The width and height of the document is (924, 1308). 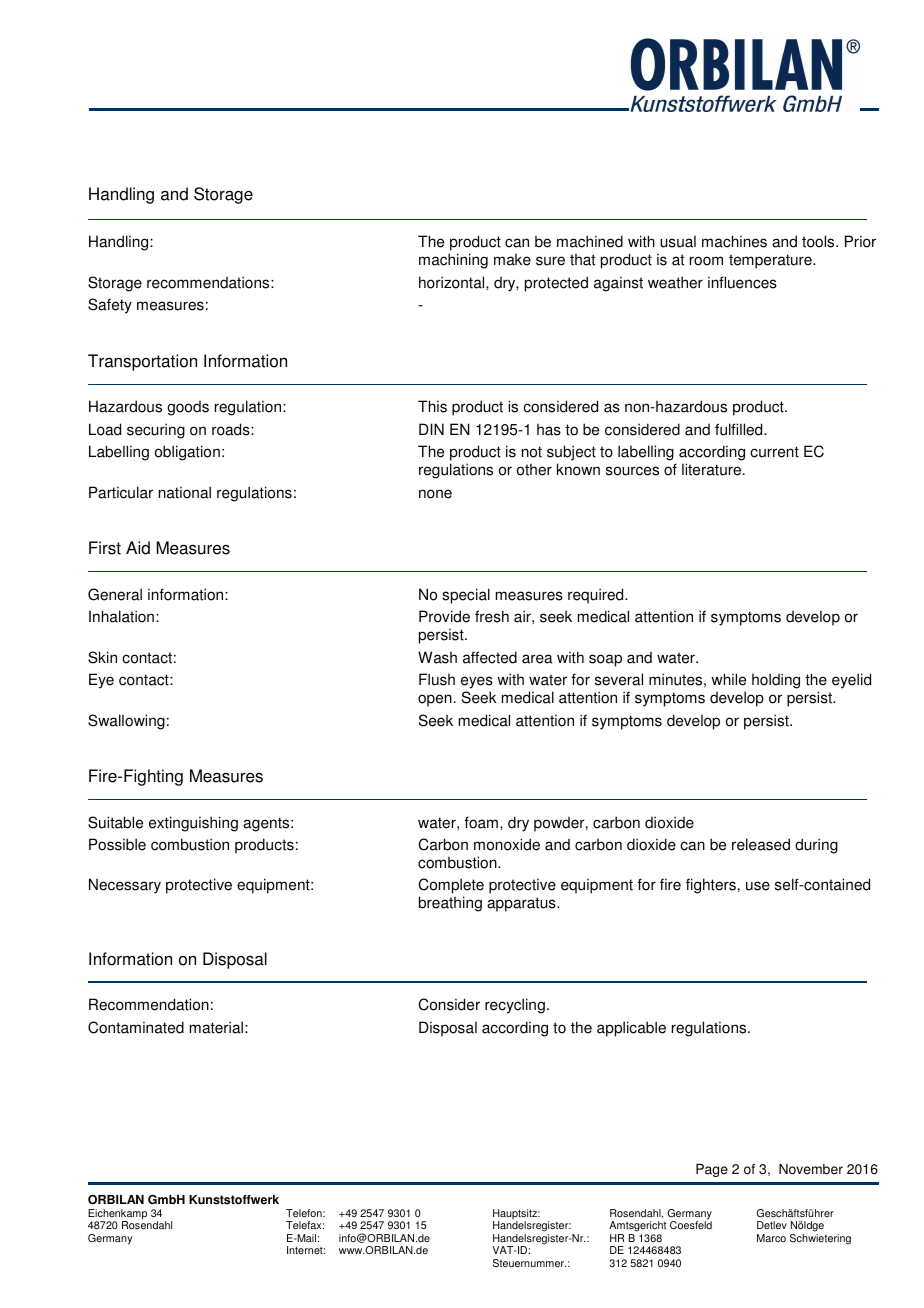 What do you see at coordinates (187, 453) in the document?
I see `obligation` at bounding box center [187, 453].
